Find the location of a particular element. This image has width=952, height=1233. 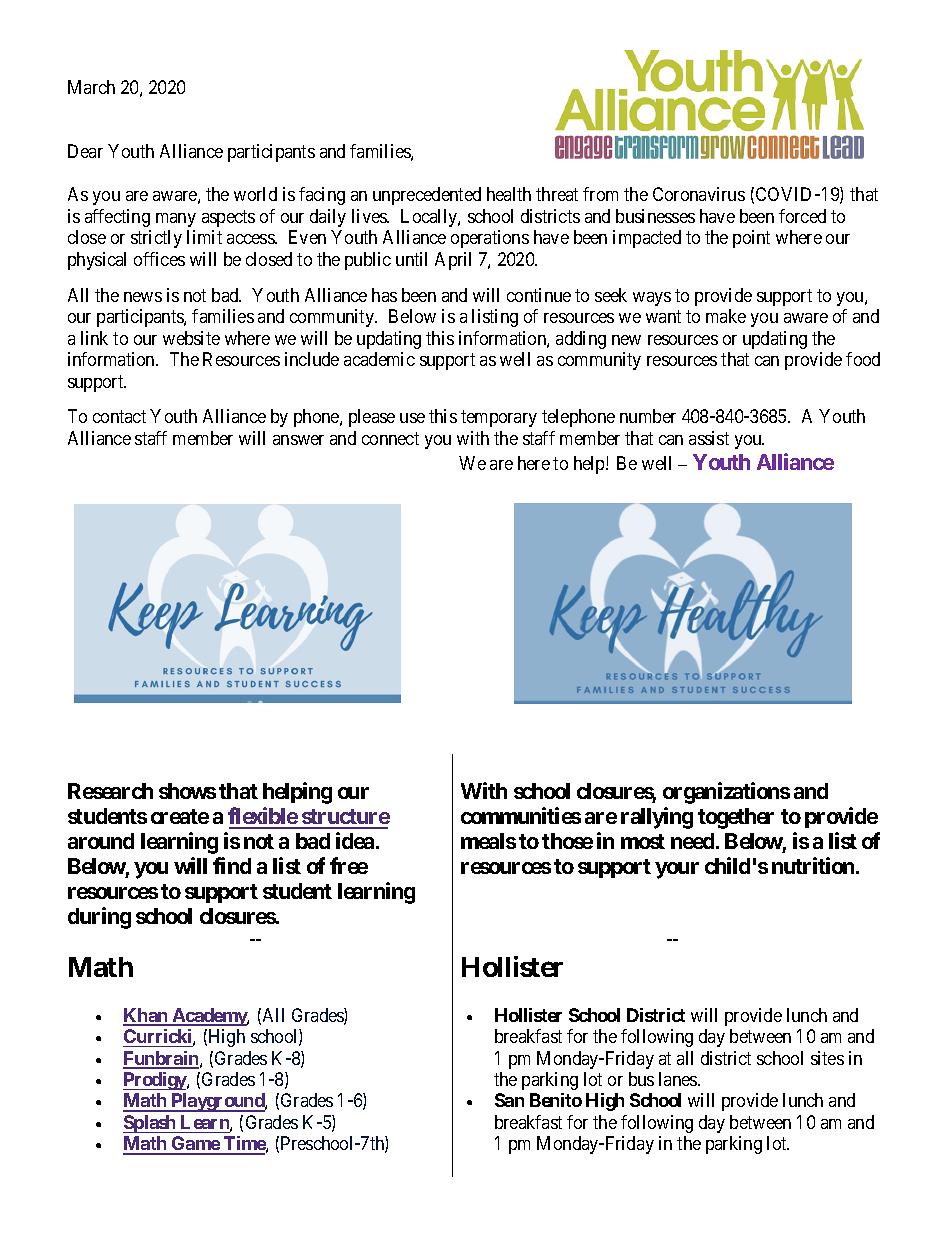

health is located at coordinates (509, 194).
